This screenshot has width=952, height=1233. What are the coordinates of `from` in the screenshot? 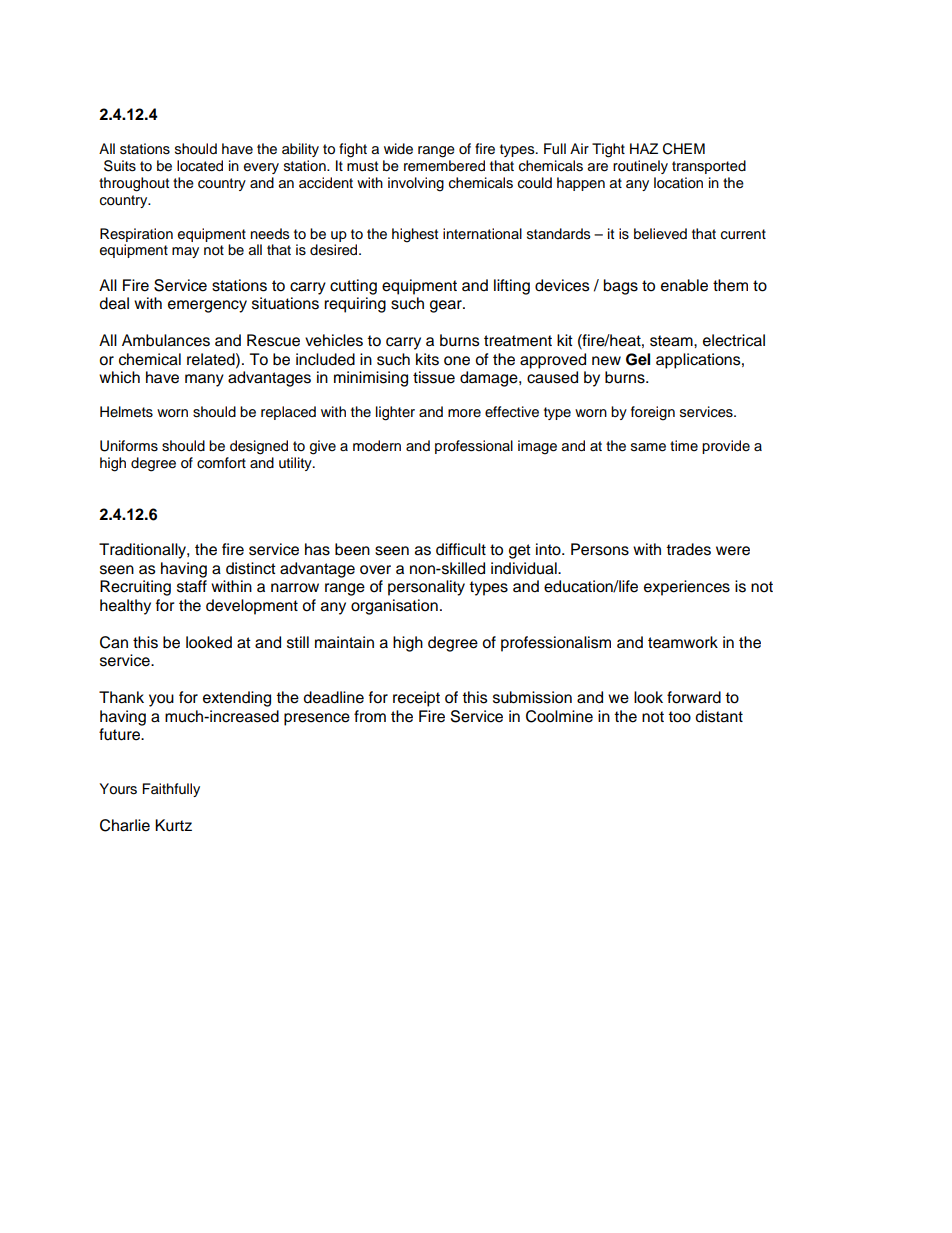 It's located at (370, 716).
